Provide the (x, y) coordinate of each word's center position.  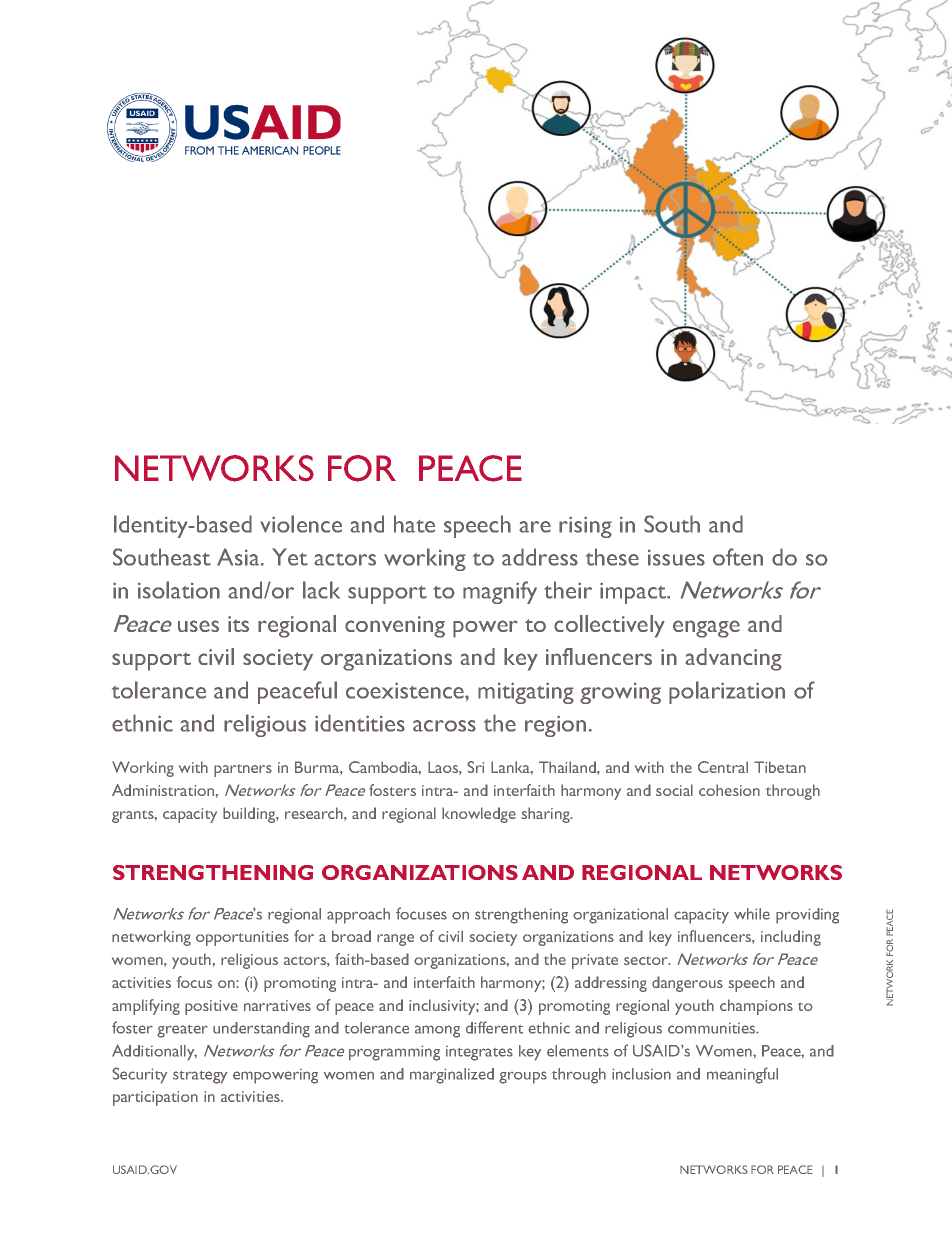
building (250, 815)
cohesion (729, 790)
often (738, 557)
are (535, 527)
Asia (239, 557)
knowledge (479, 815)
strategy (200, 1077)
